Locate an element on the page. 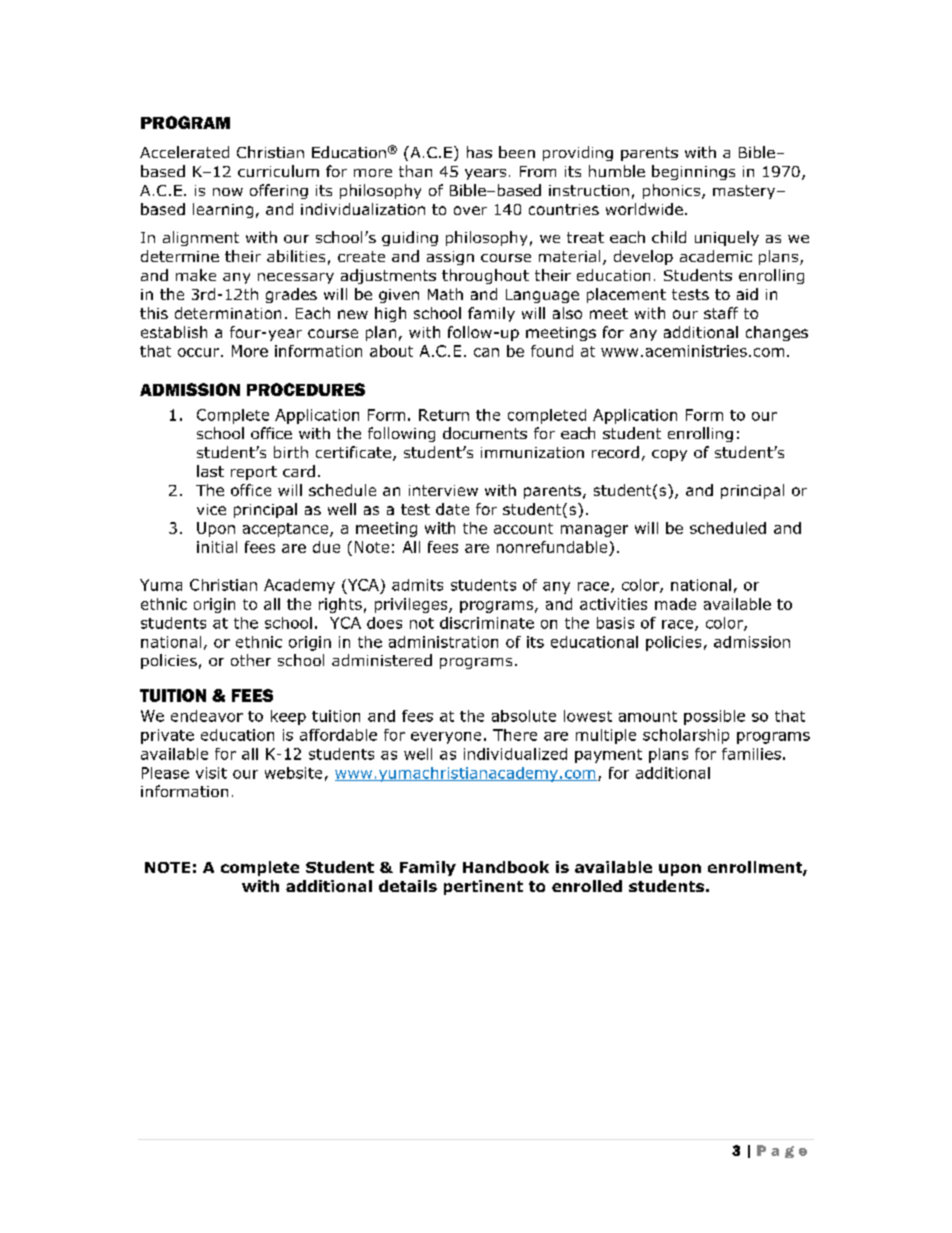 Image resolution: width=952 pixels, height=1233 pixels. now is located at coordinates (228, 192).
